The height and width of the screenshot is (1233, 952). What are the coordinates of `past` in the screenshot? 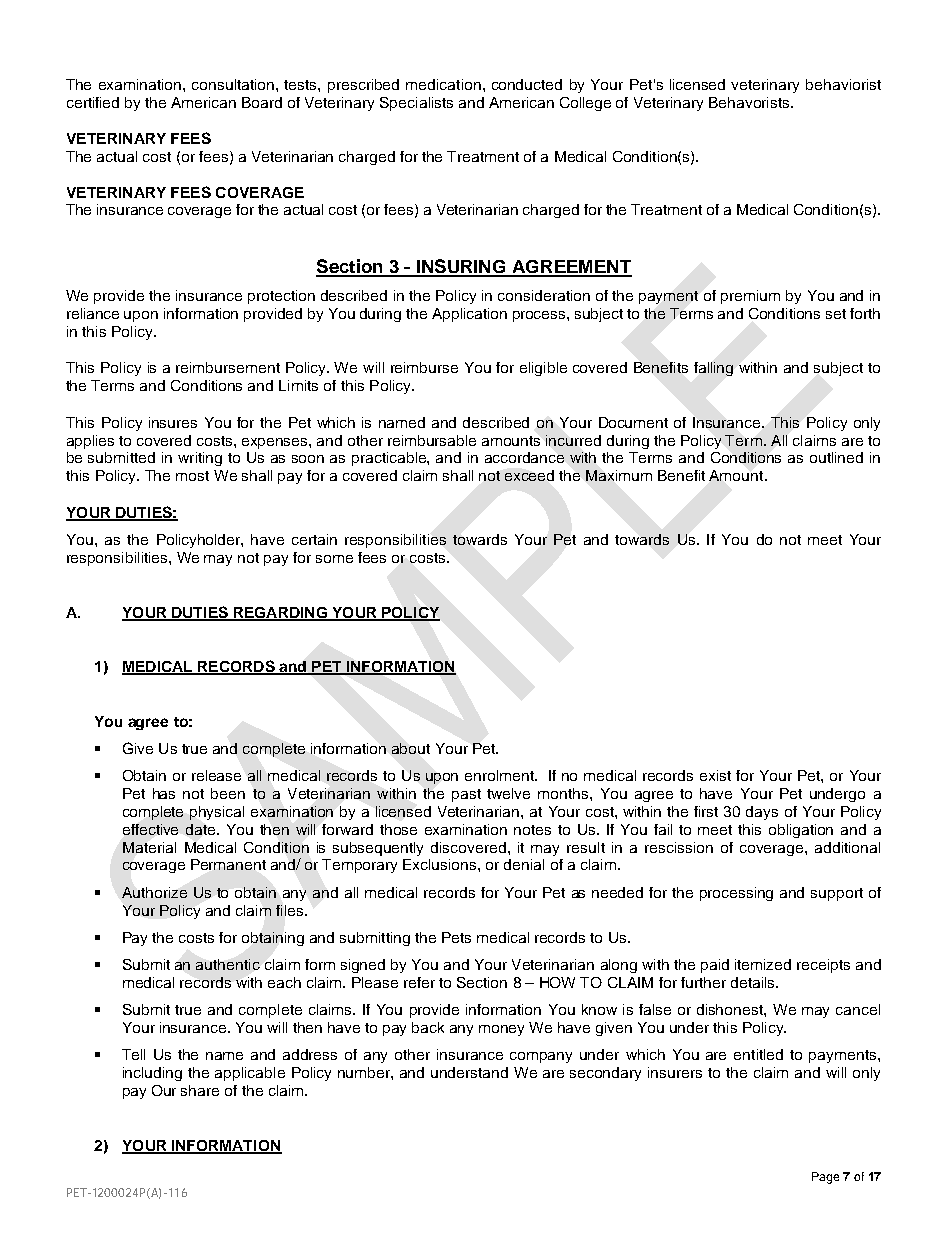 It's located at (466, 795).
